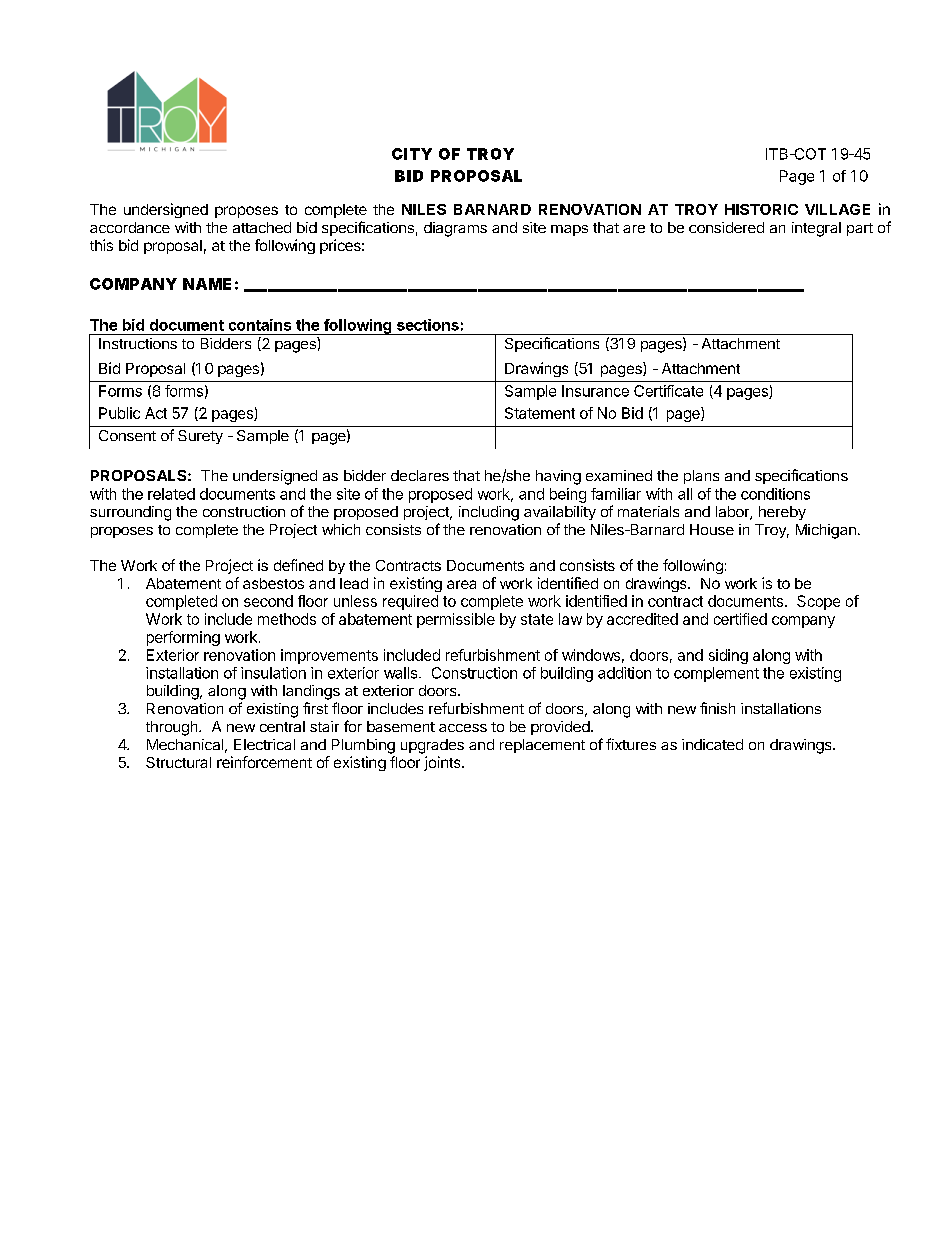 This screenshot has width=952, height=1233. I want to click on access, so click(463, 728).
